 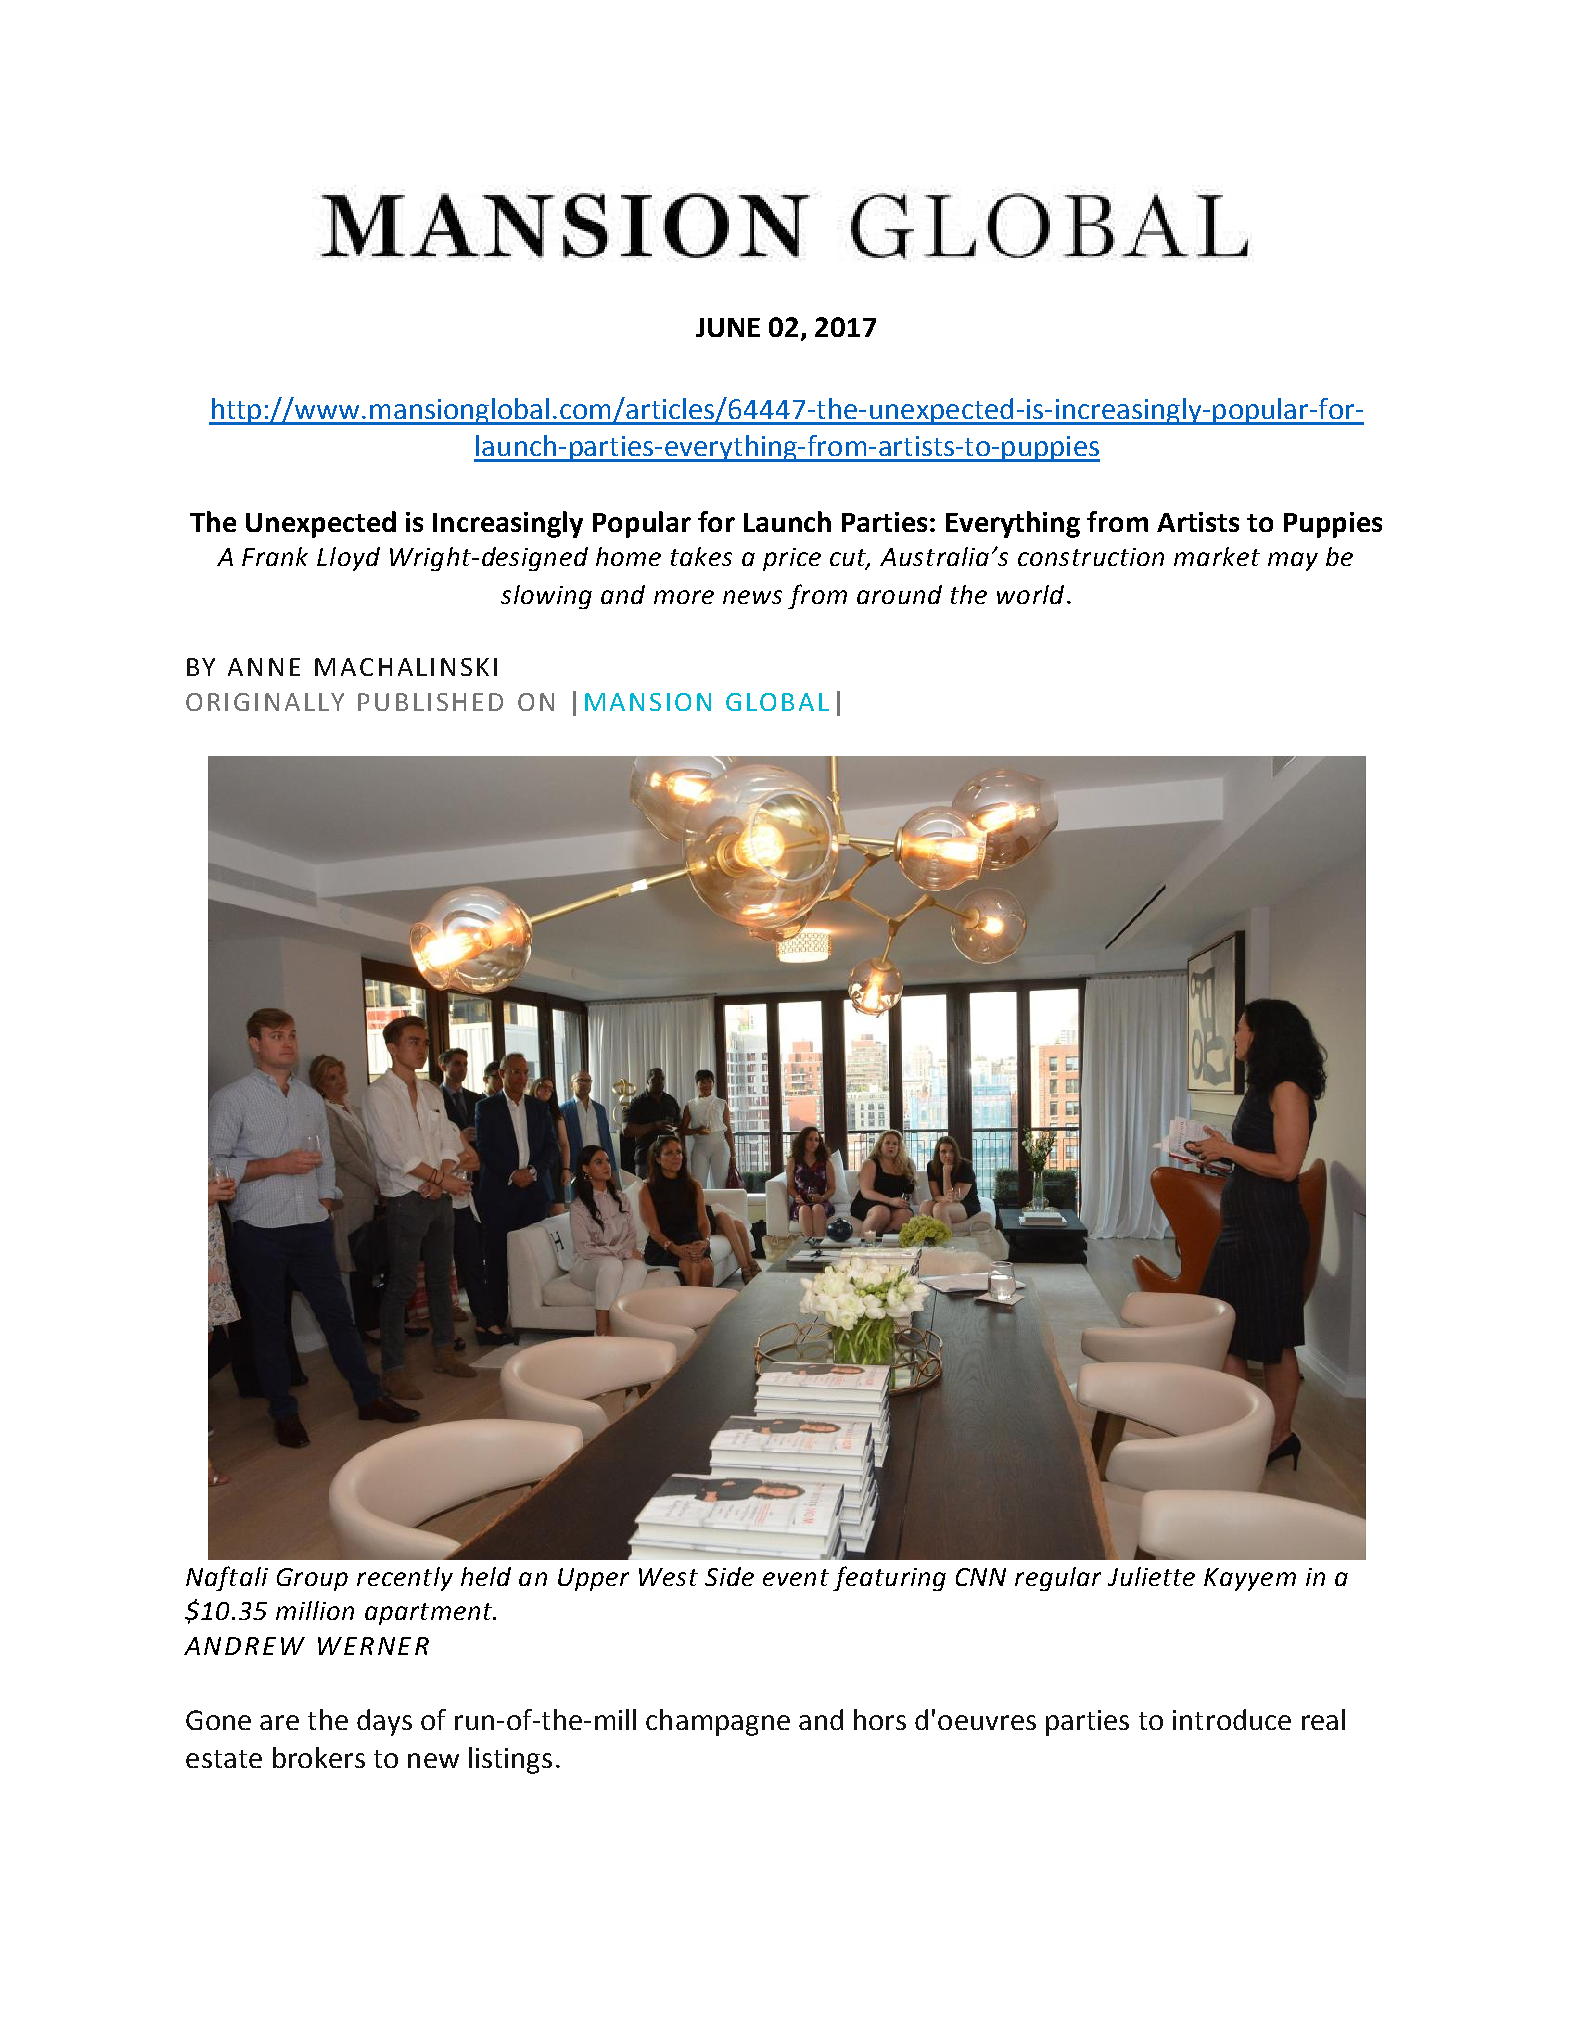 What do you see at coordinates (728, 327) in the page?
I see `JUNE` at bounding box center [728, 327].
